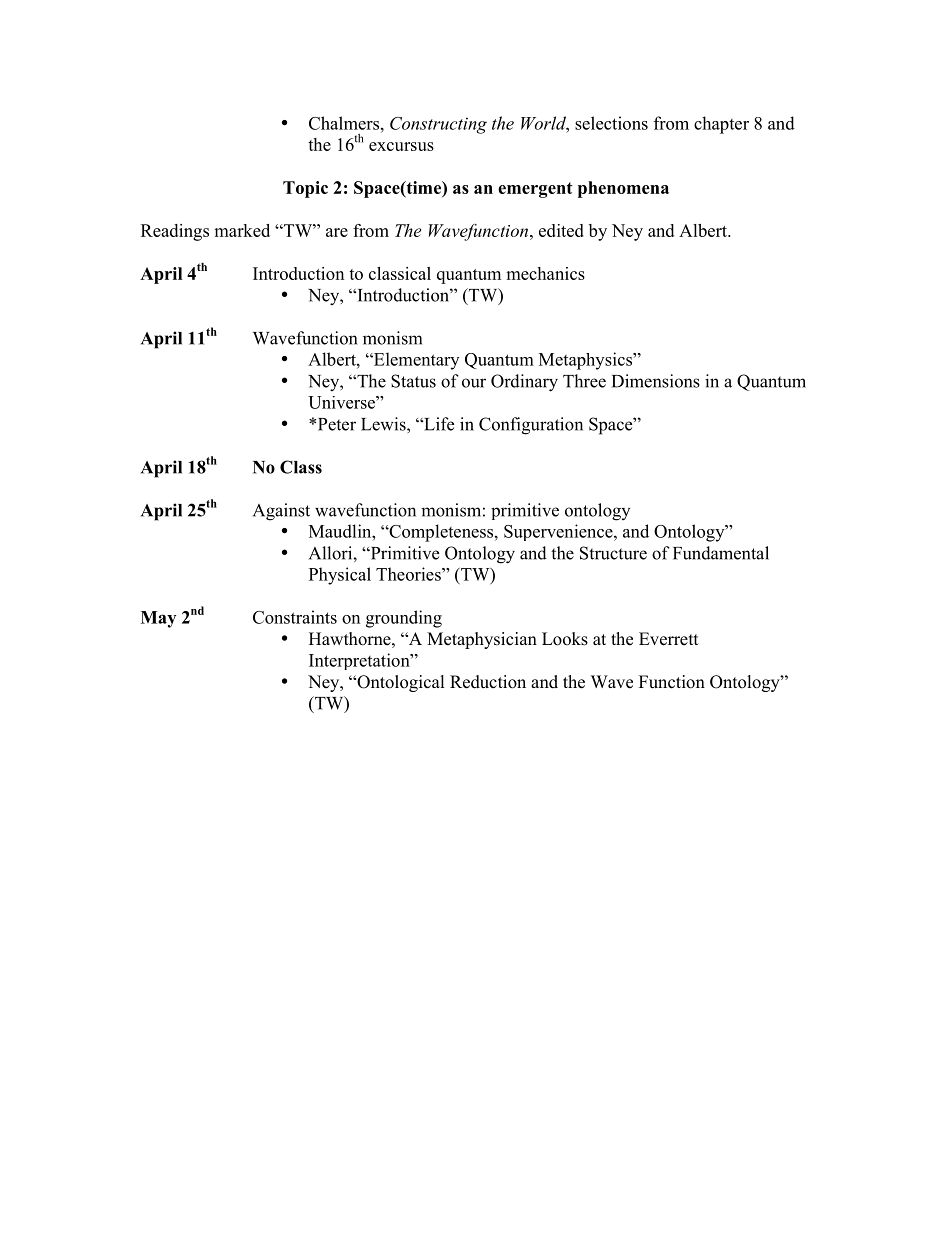  I want to click on Constructing, so click(438, 125).
